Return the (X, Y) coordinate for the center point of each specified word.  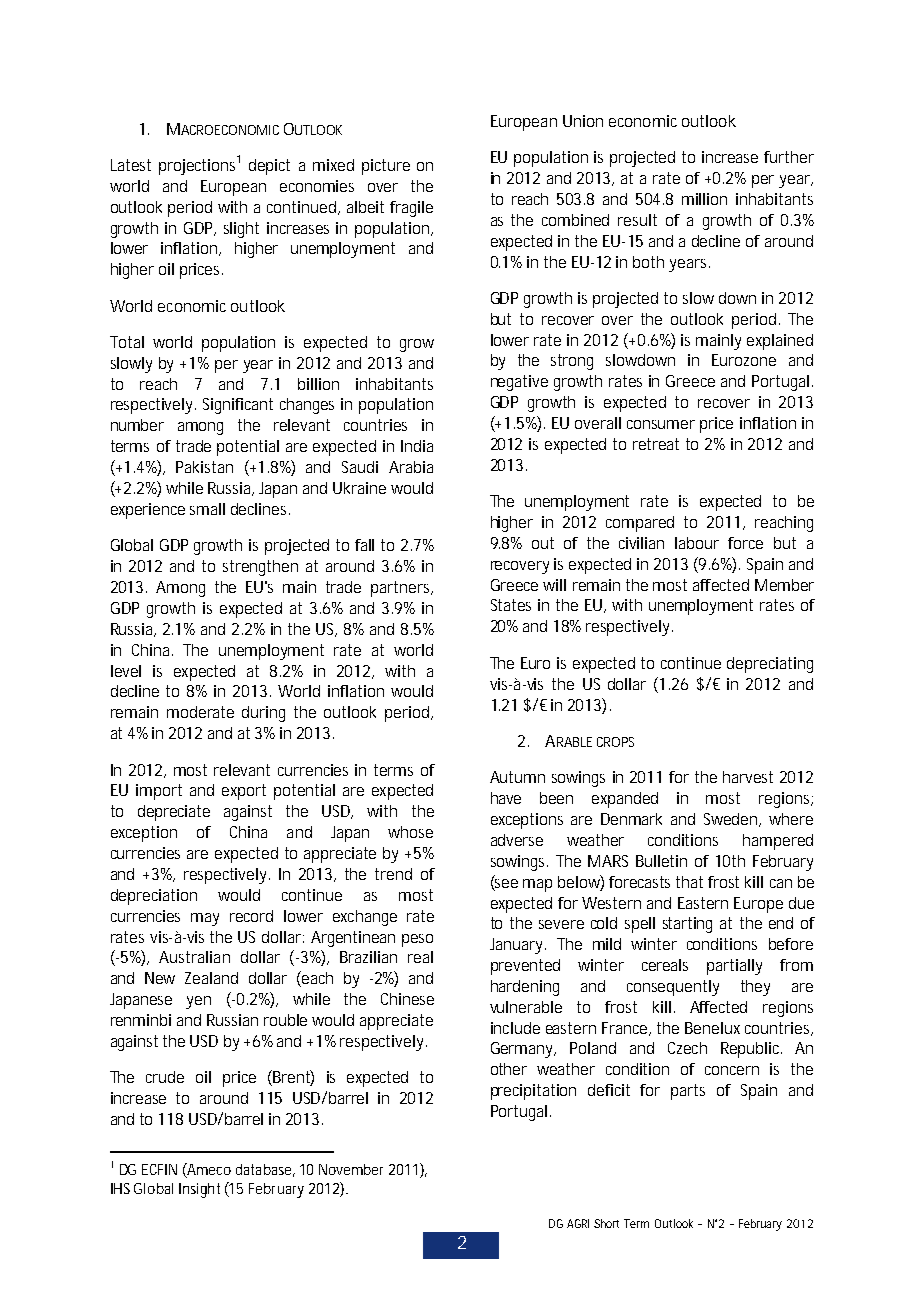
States (511, 605)
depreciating (770, 665)
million (704, 199)
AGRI (578, 1223)
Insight (199, 1190)
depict (269, 167)
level (126, 671)
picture (386, 167)
